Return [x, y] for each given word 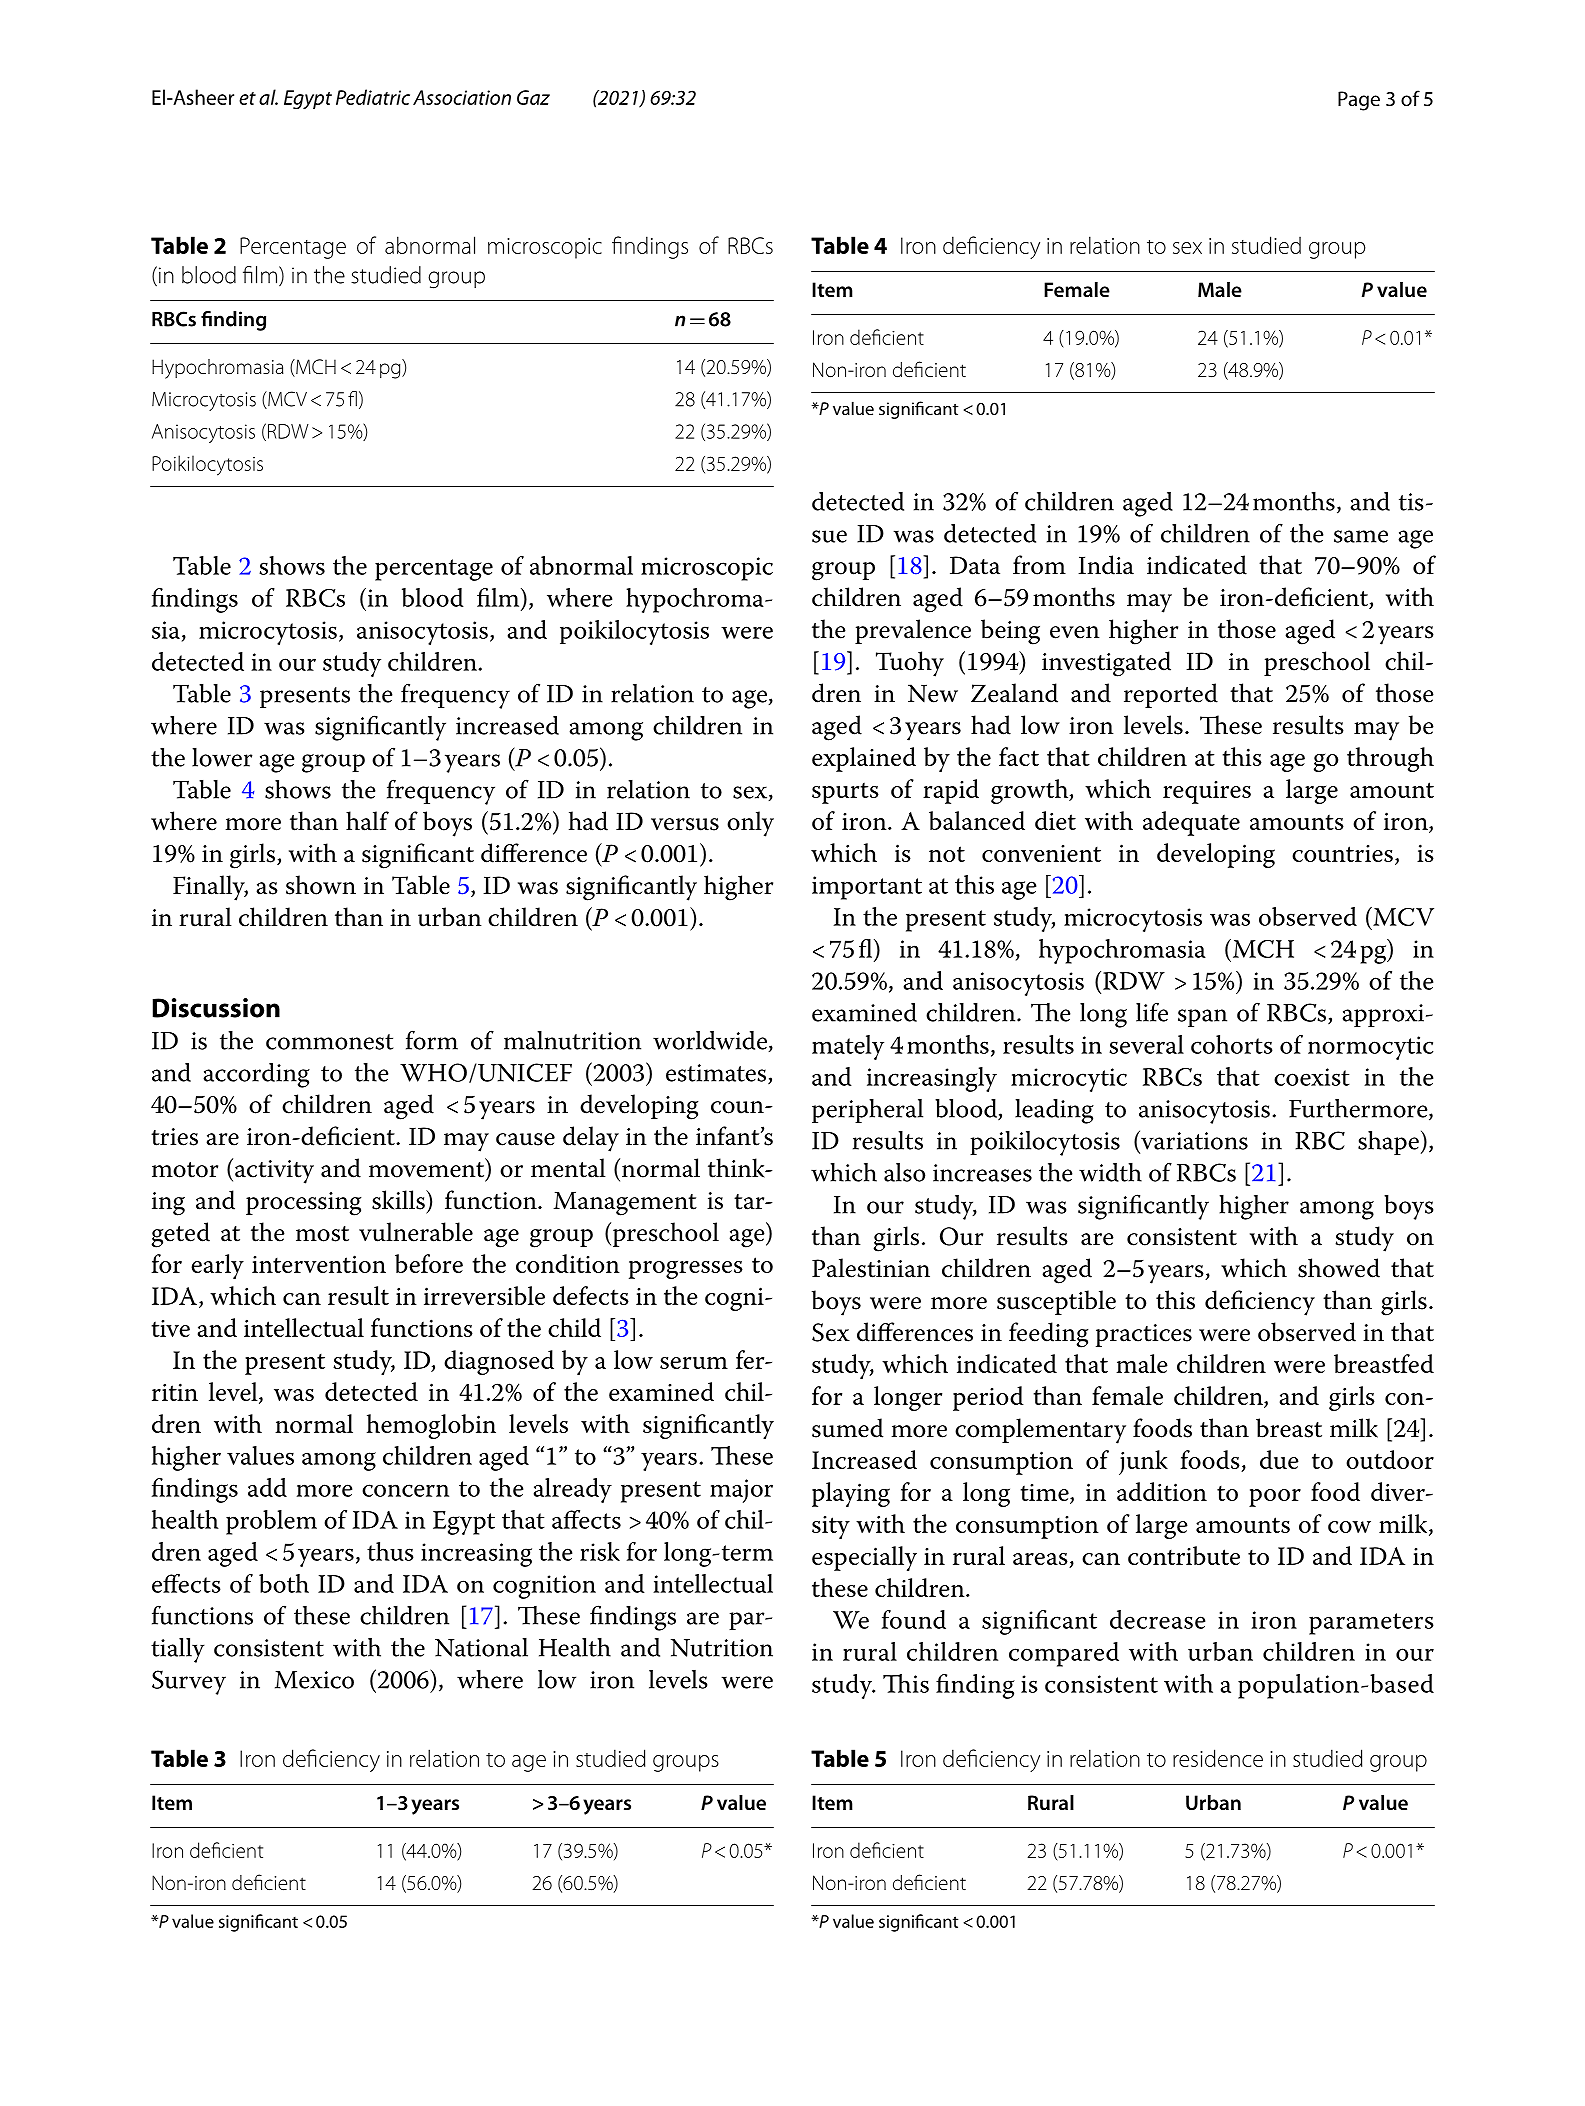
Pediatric [373, 97]
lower [222, 757]
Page [1359, 101]
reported [1171, 695]
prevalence [913, 631]
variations [1193, 1140]
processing [303, 1204]
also [904, 1172]
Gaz [533, 97]
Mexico [314, 1680]
